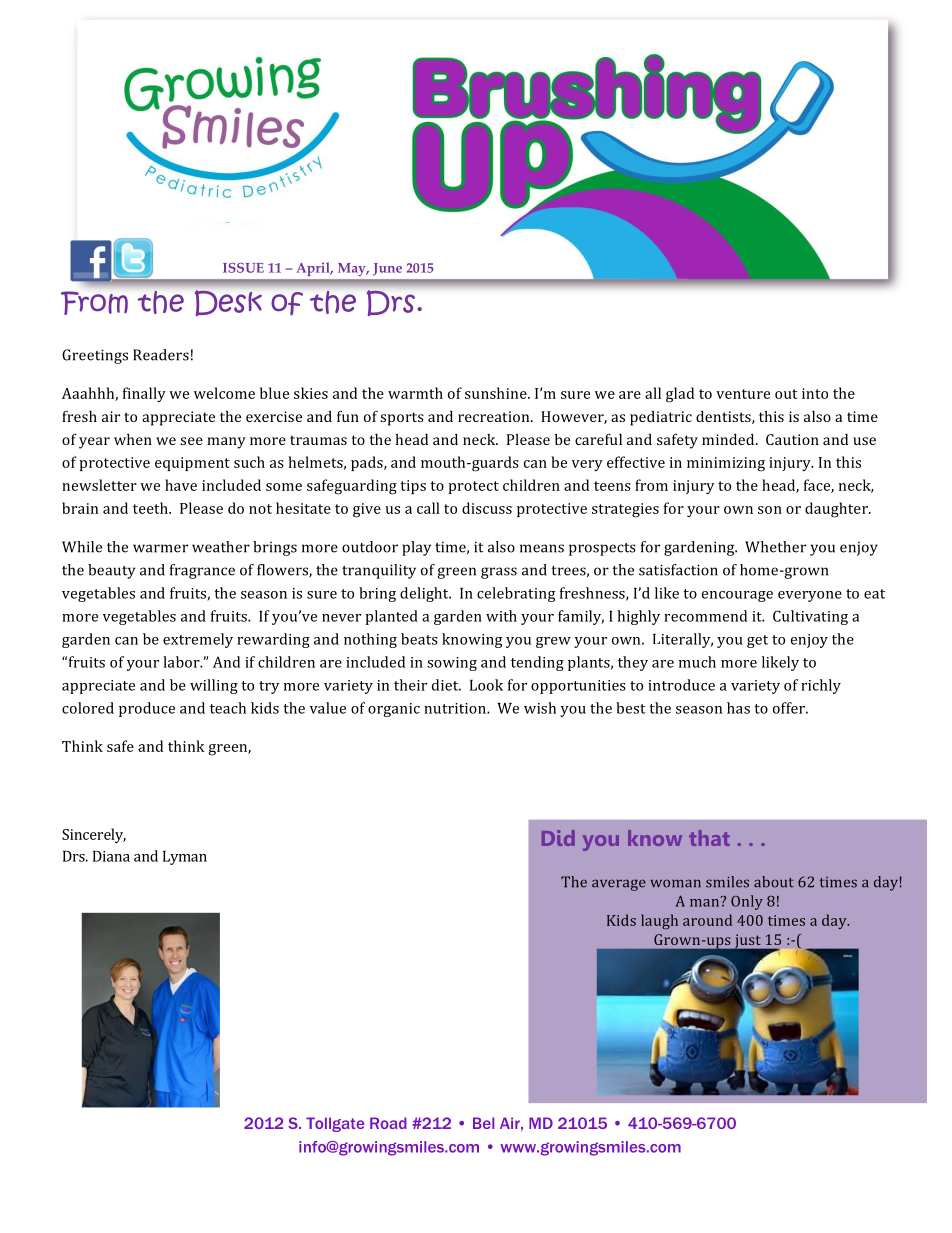  What do you see at coordinates (792, 439) in the page?
I see `Caution` at bounding box center [792, 439].
